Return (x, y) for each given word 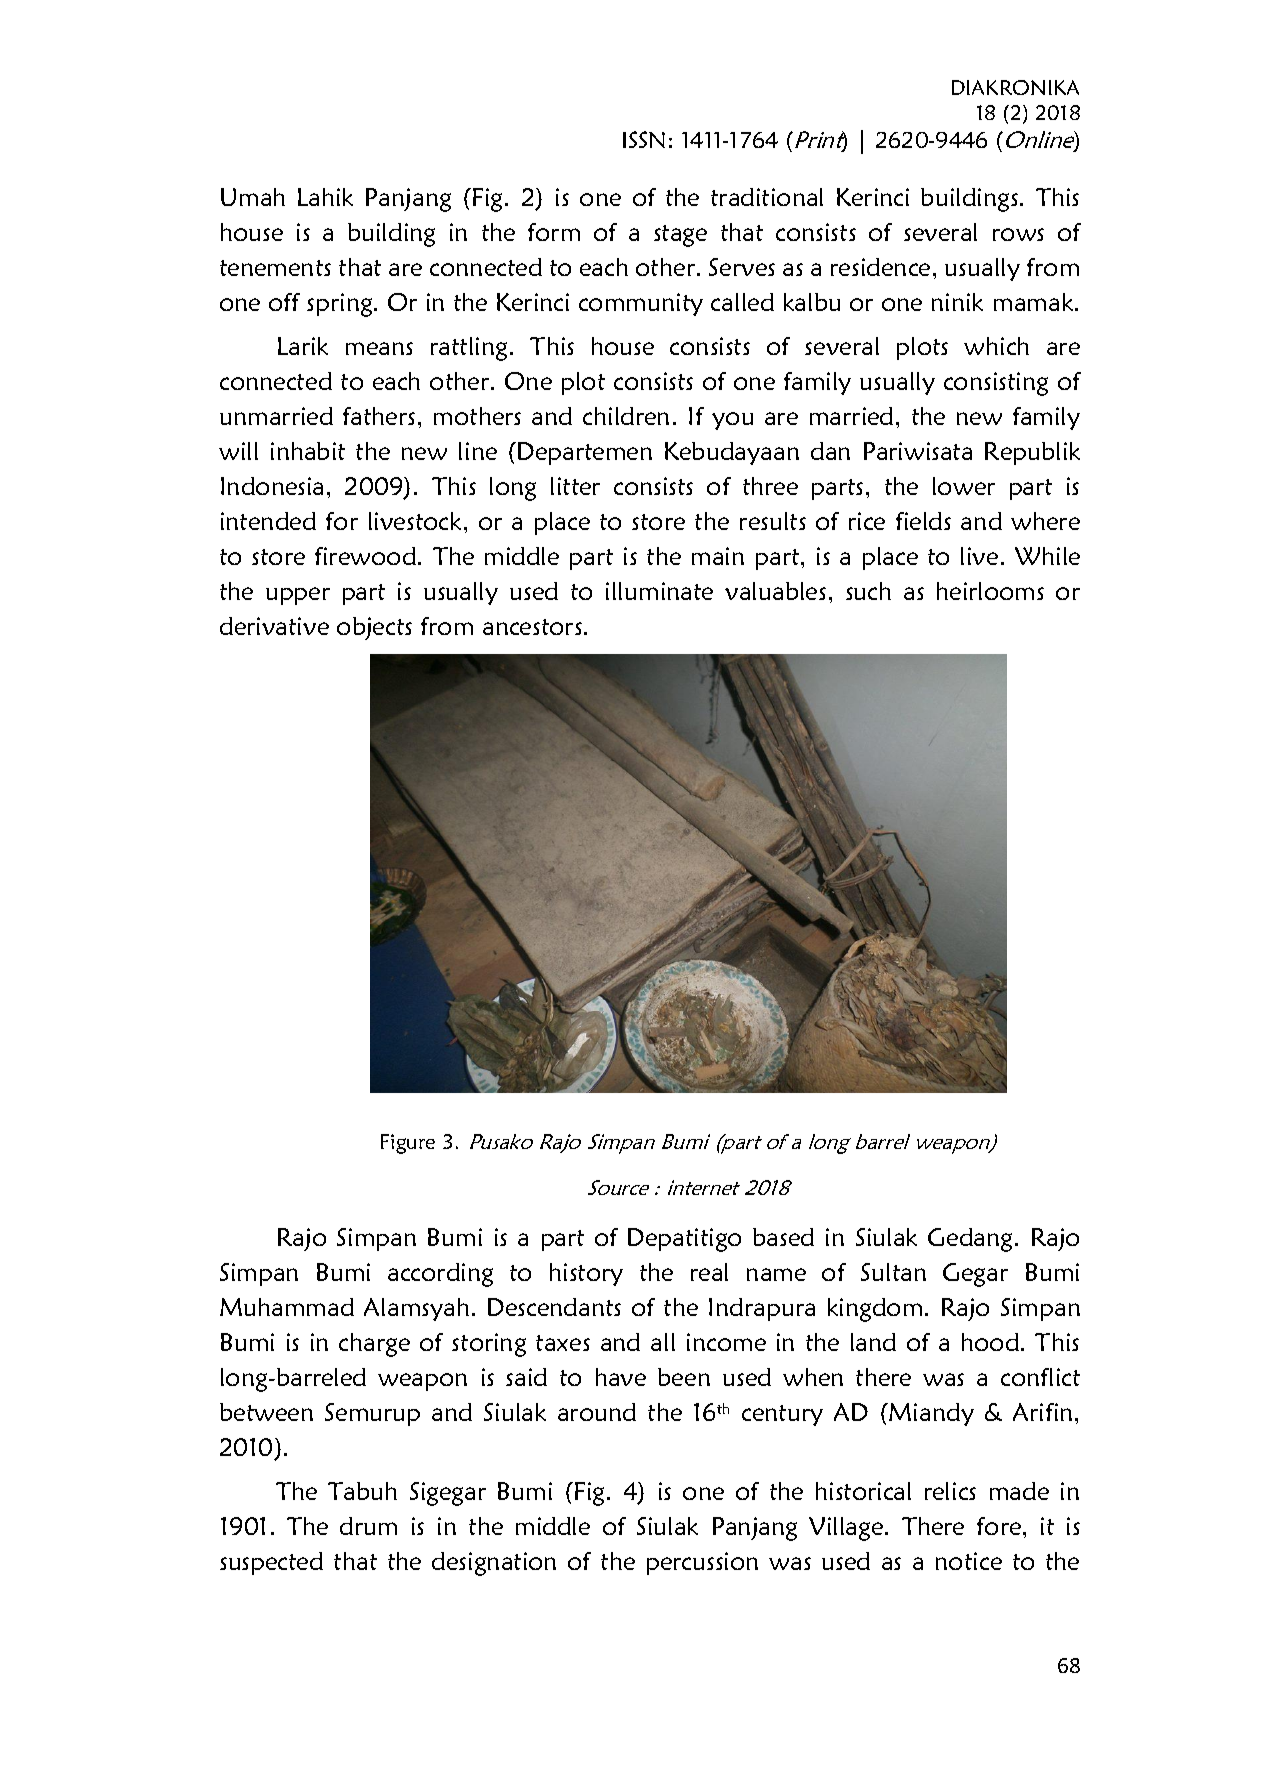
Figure (408, 1144)
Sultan (893, 1272)
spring (341, 305)
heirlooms (990, 591)
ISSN (644, 139)
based (783, 1237)
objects (374, 628)
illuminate (659, 591)
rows (1018, 234)
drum (368, 1526)
